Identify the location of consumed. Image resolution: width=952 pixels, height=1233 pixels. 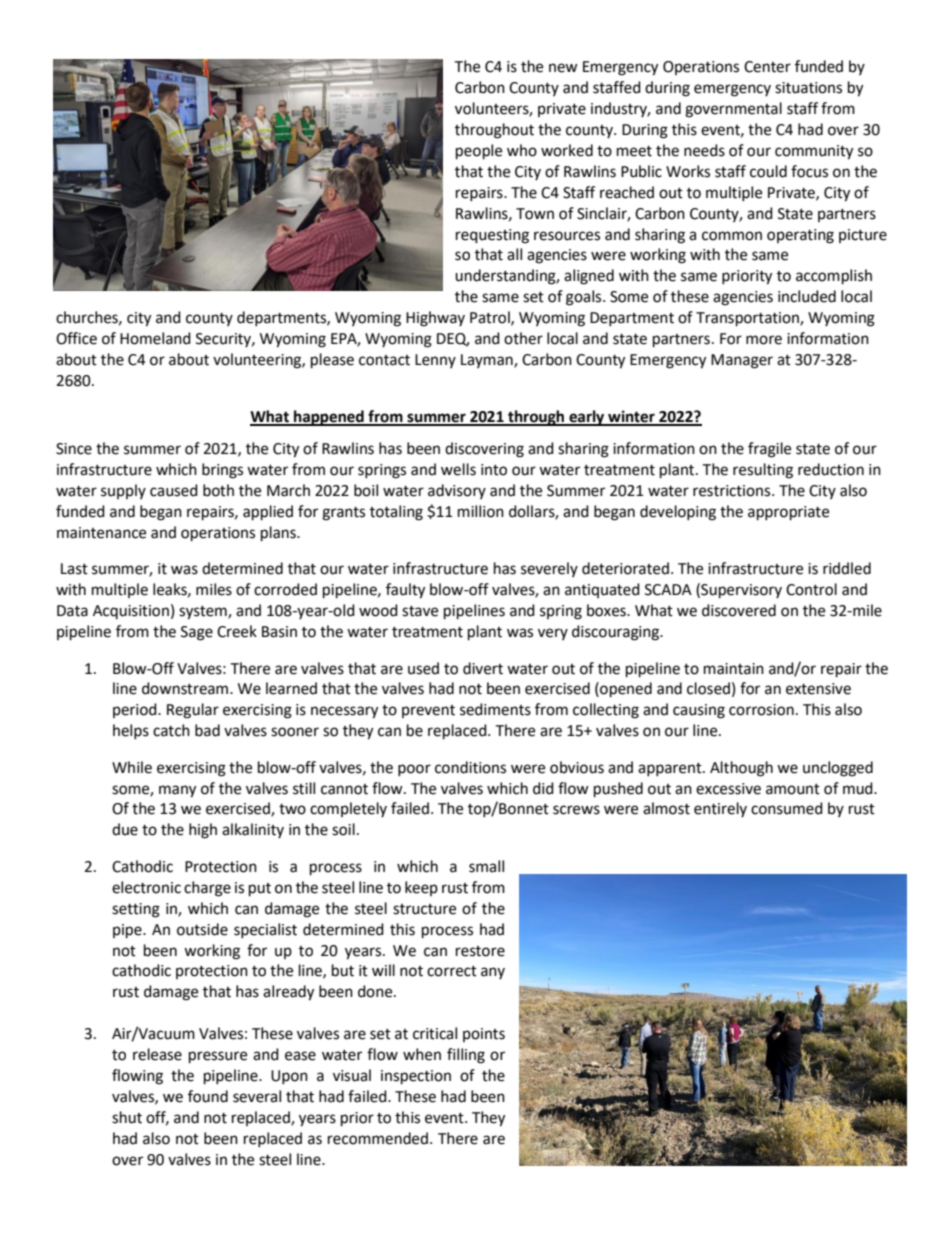
(787, 808).
